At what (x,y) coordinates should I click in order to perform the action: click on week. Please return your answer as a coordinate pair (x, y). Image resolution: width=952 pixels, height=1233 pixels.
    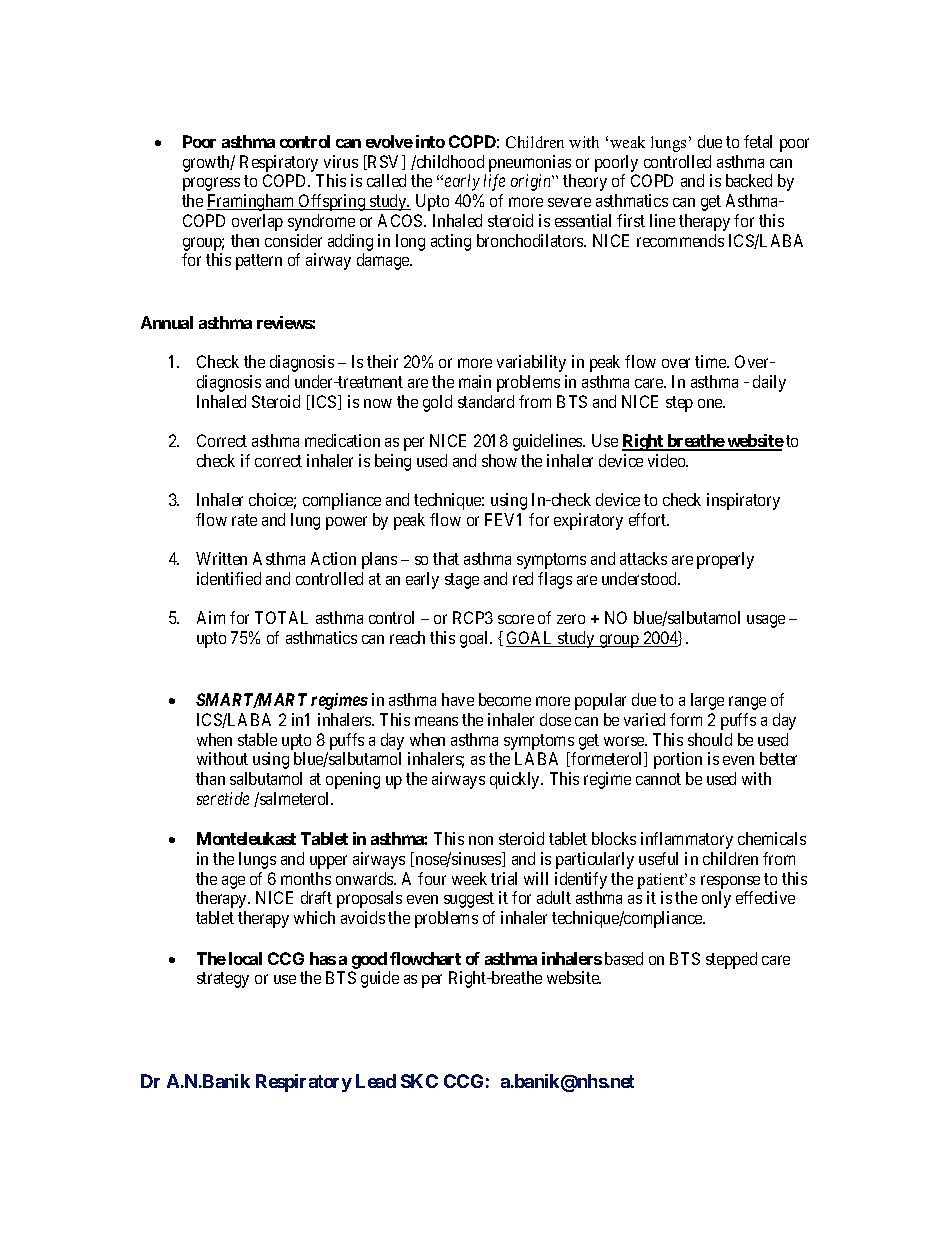
    Looking at the image, I should click on (469, 878).
